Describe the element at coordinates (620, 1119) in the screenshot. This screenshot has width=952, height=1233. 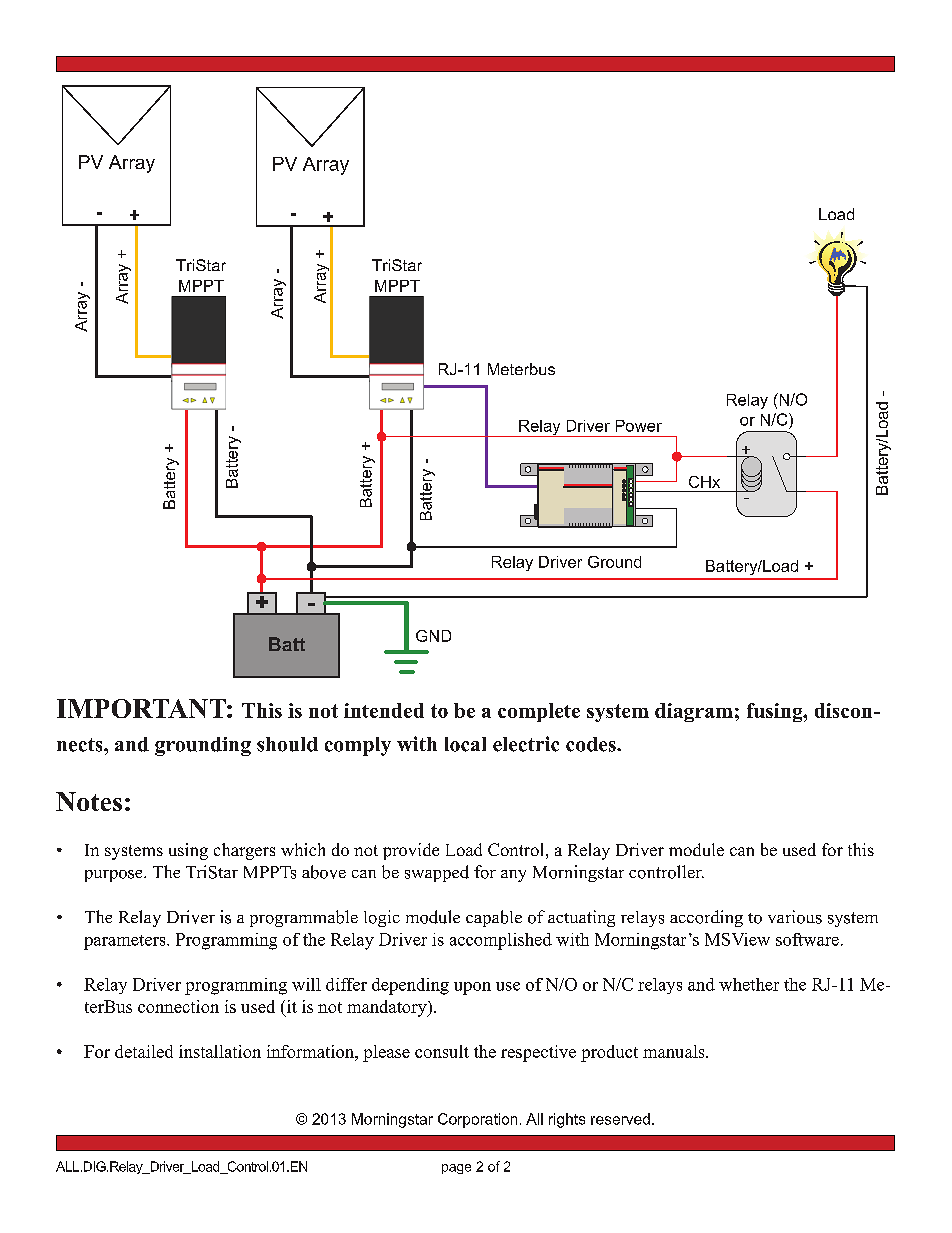
I see `reserved` at that location.
